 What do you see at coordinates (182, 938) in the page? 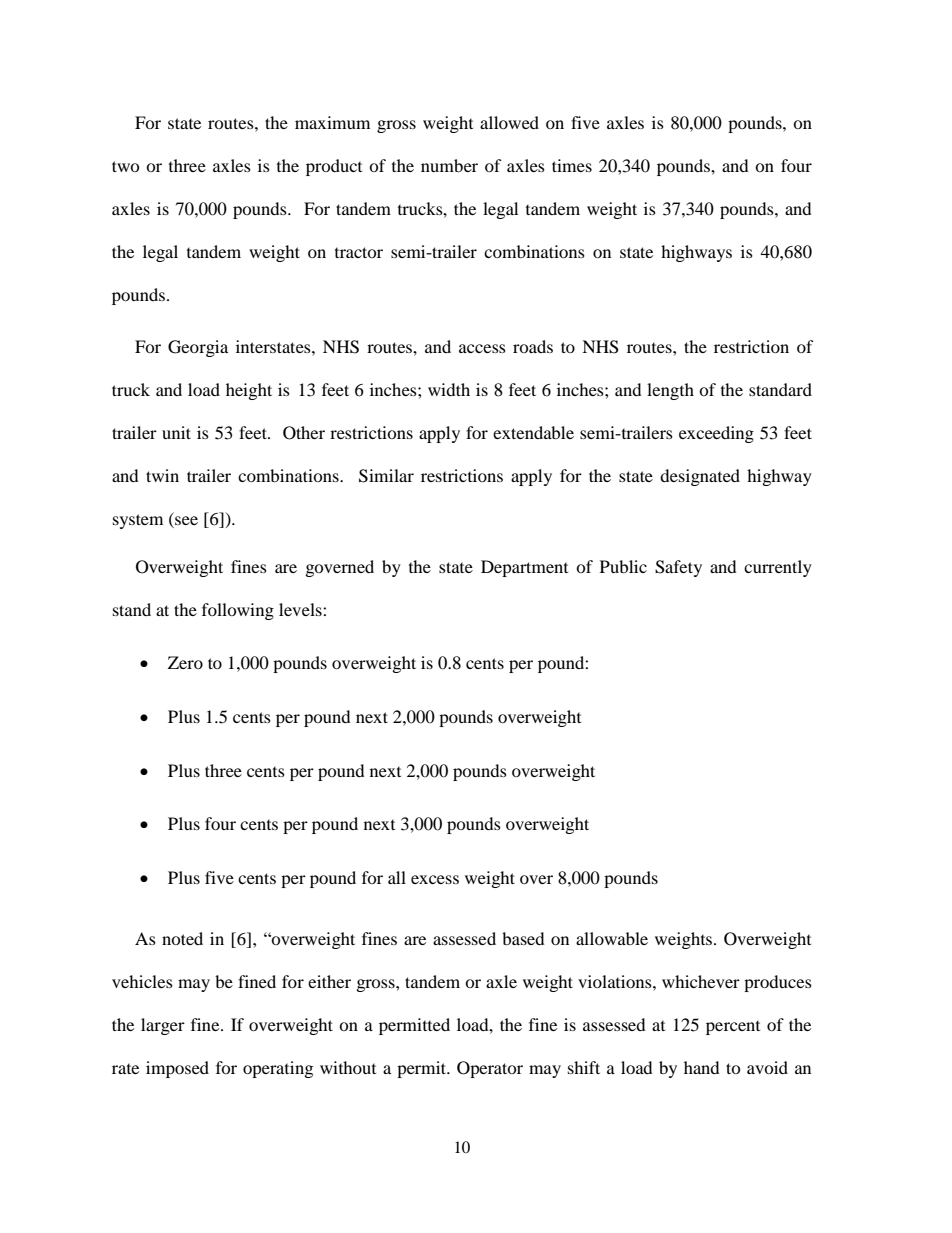
I see `noted` at bounding box center [182, 938].
